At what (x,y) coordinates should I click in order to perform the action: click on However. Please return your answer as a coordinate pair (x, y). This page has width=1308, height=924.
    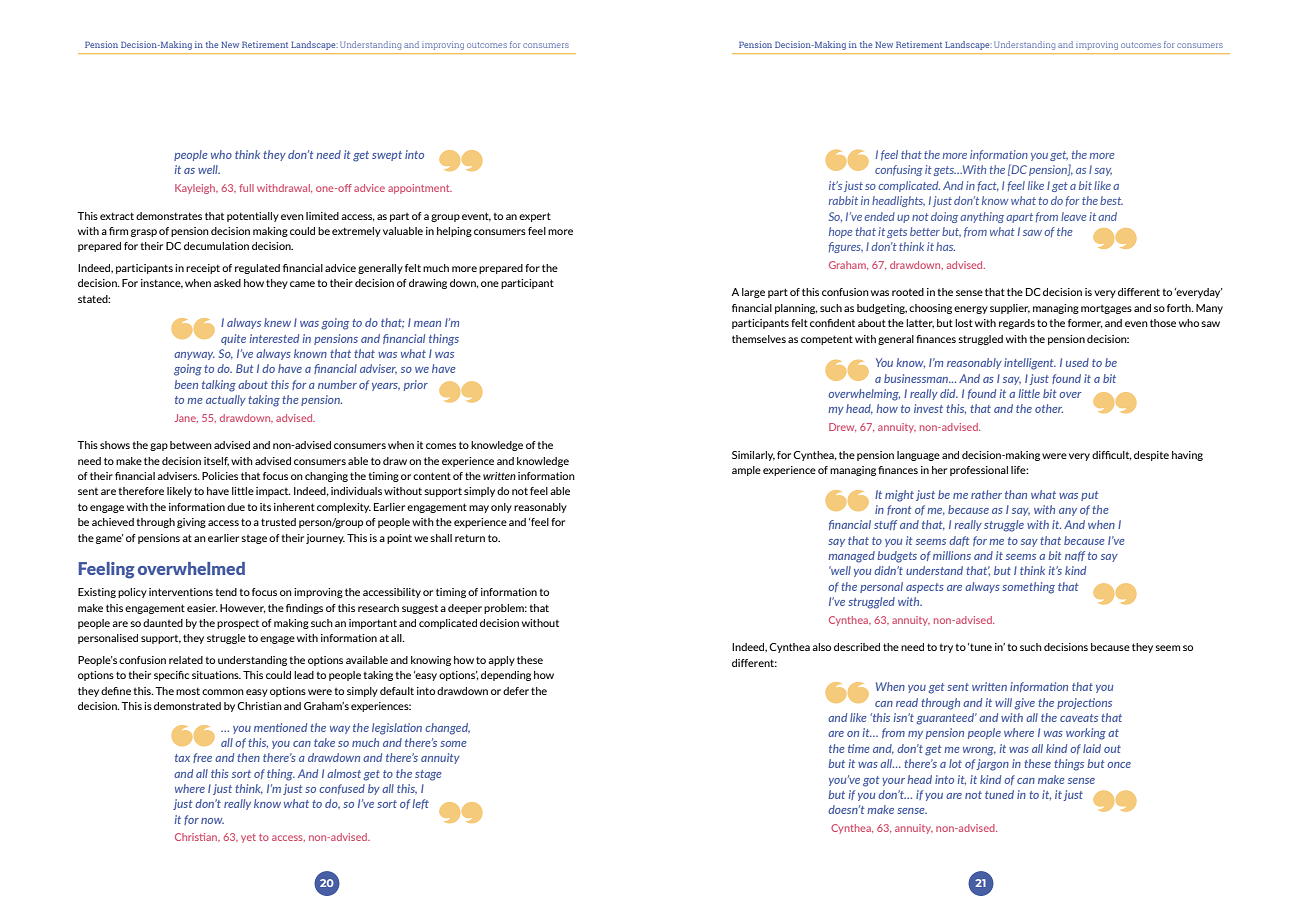
    Looking at the image, I should click on (243, 608).
